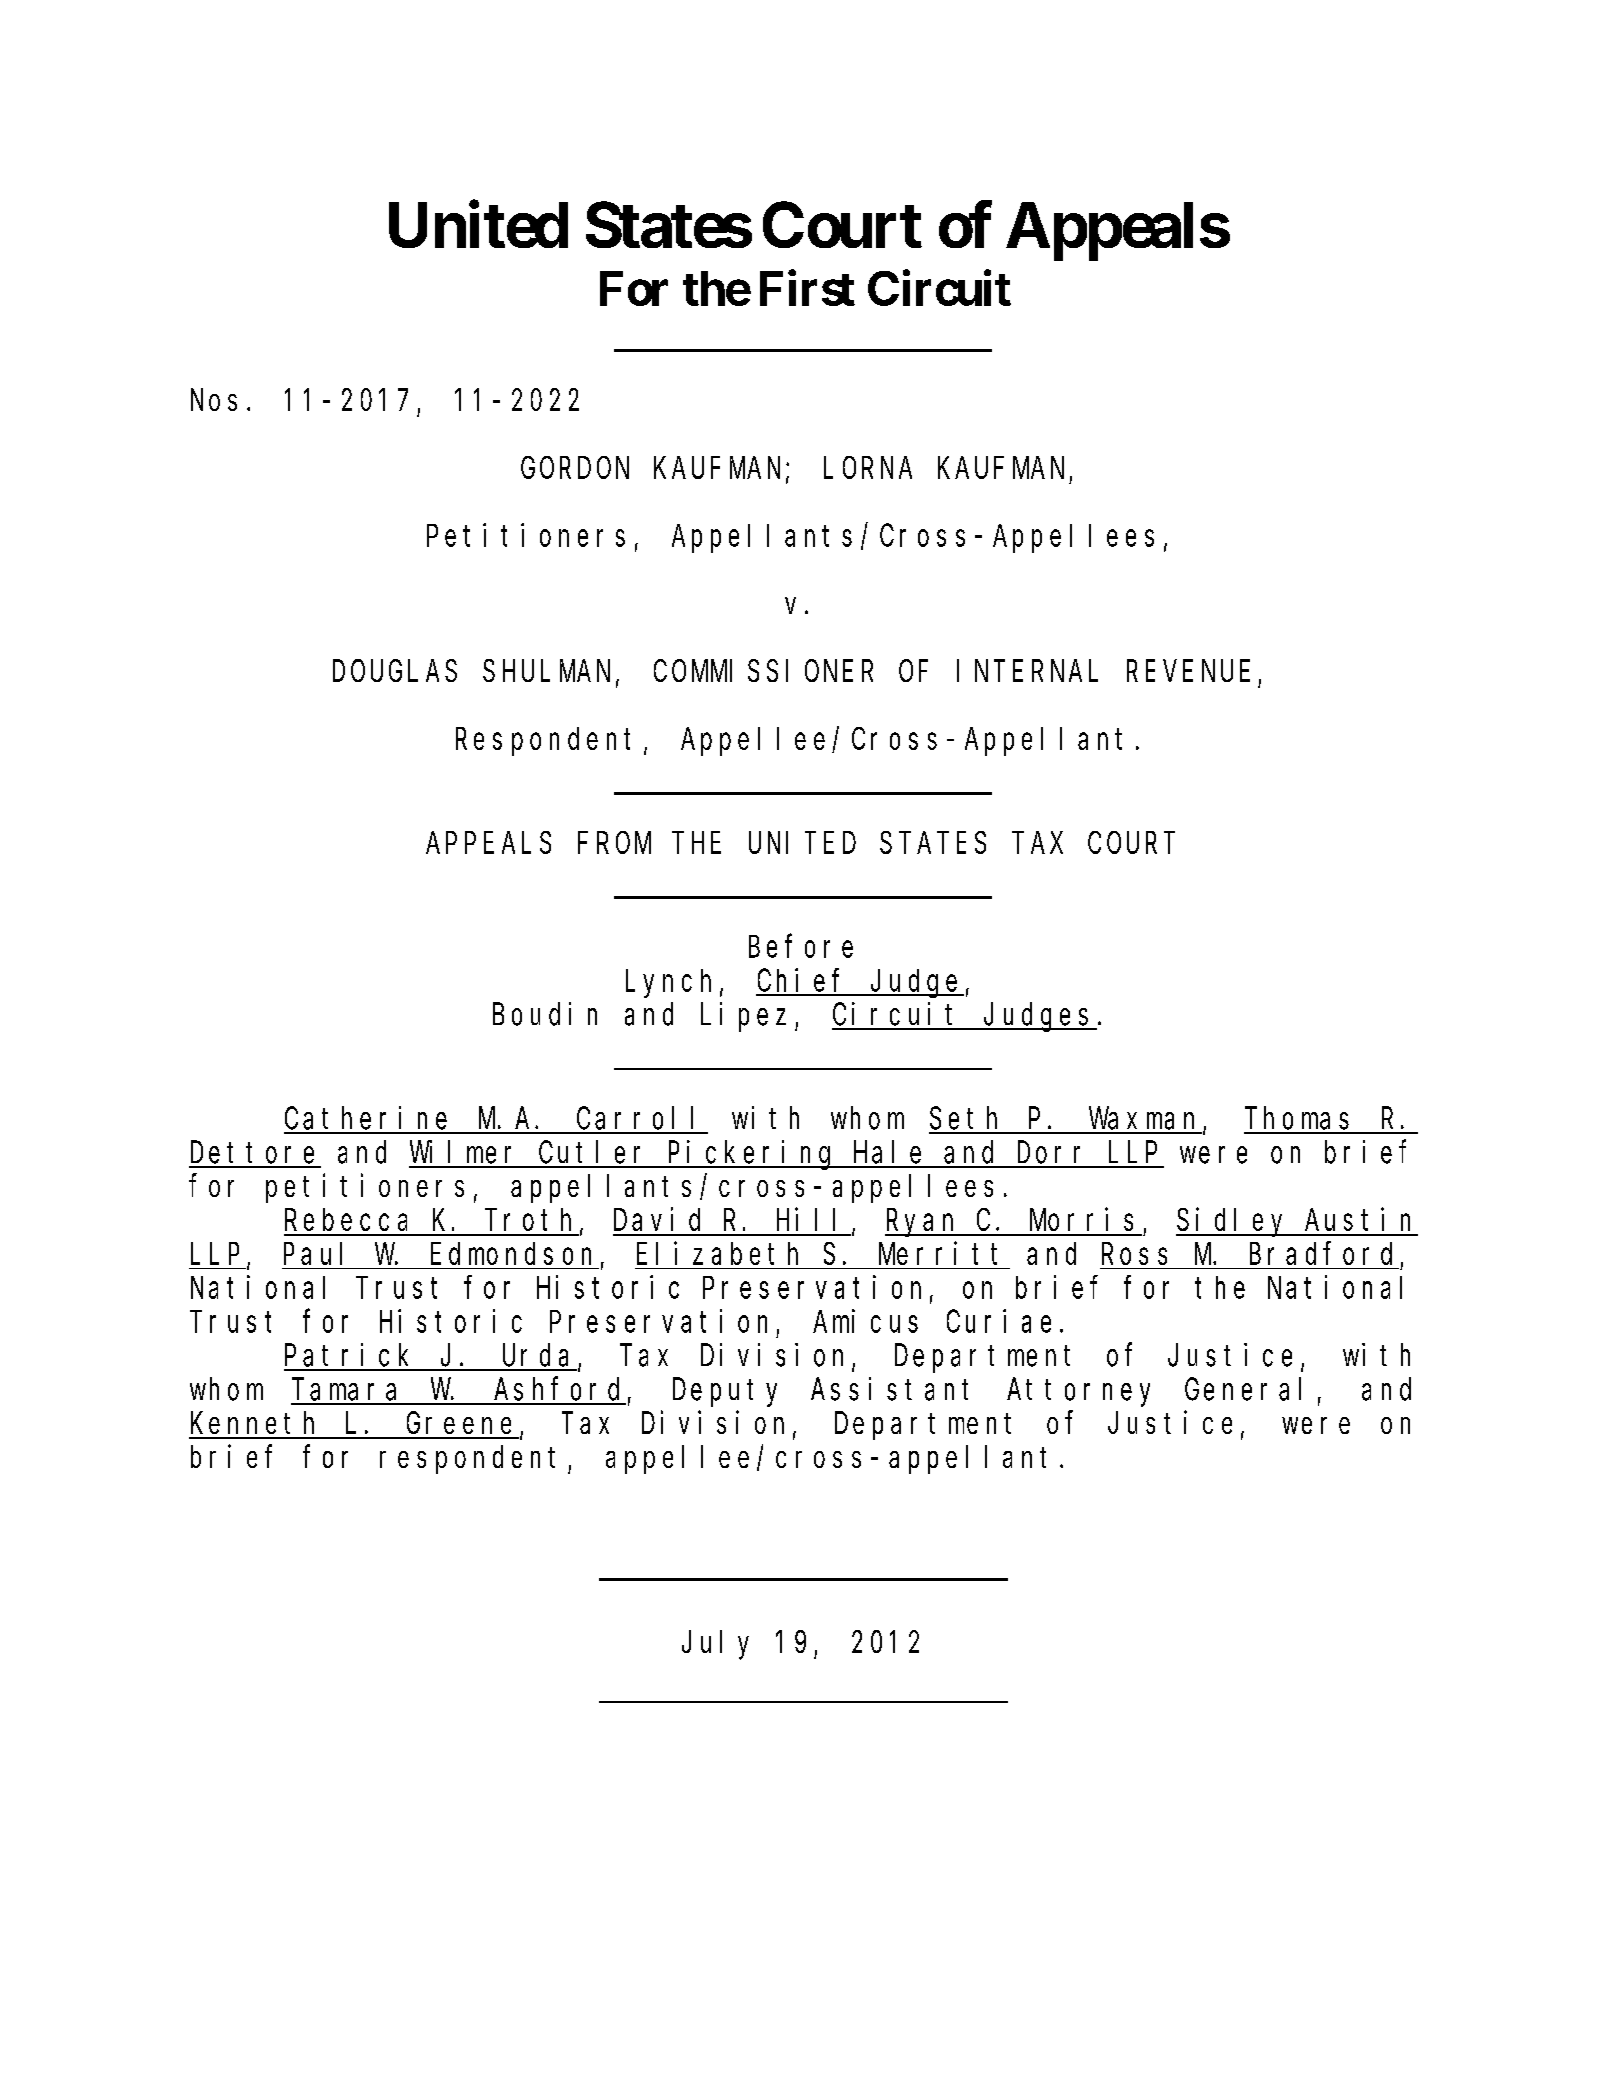 This document has width=1607, height=2079. I want to click on Ryan, so click(923, 1224).
